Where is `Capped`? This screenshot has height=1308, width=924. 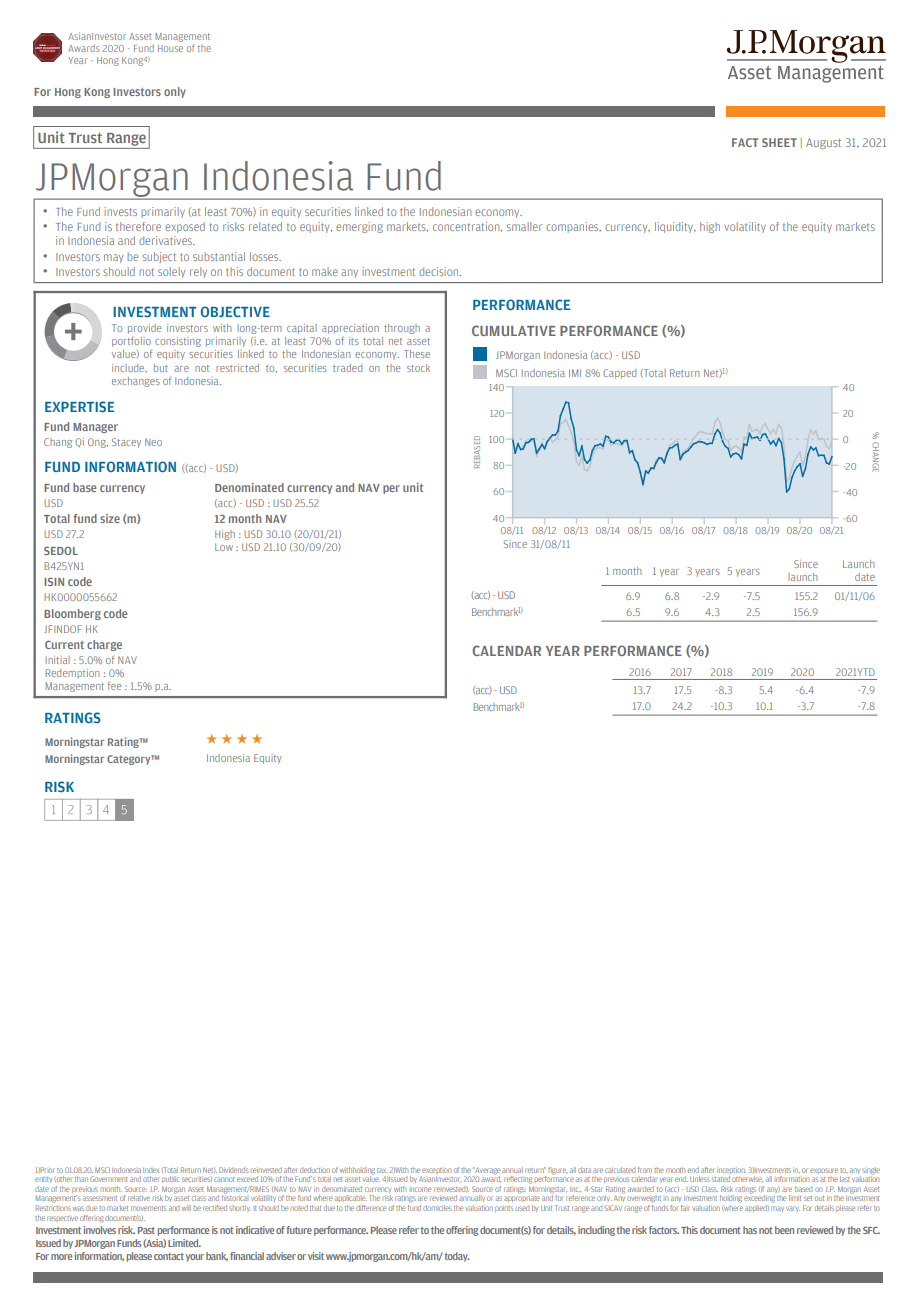
Capped is located at coordinates (619, 374).
